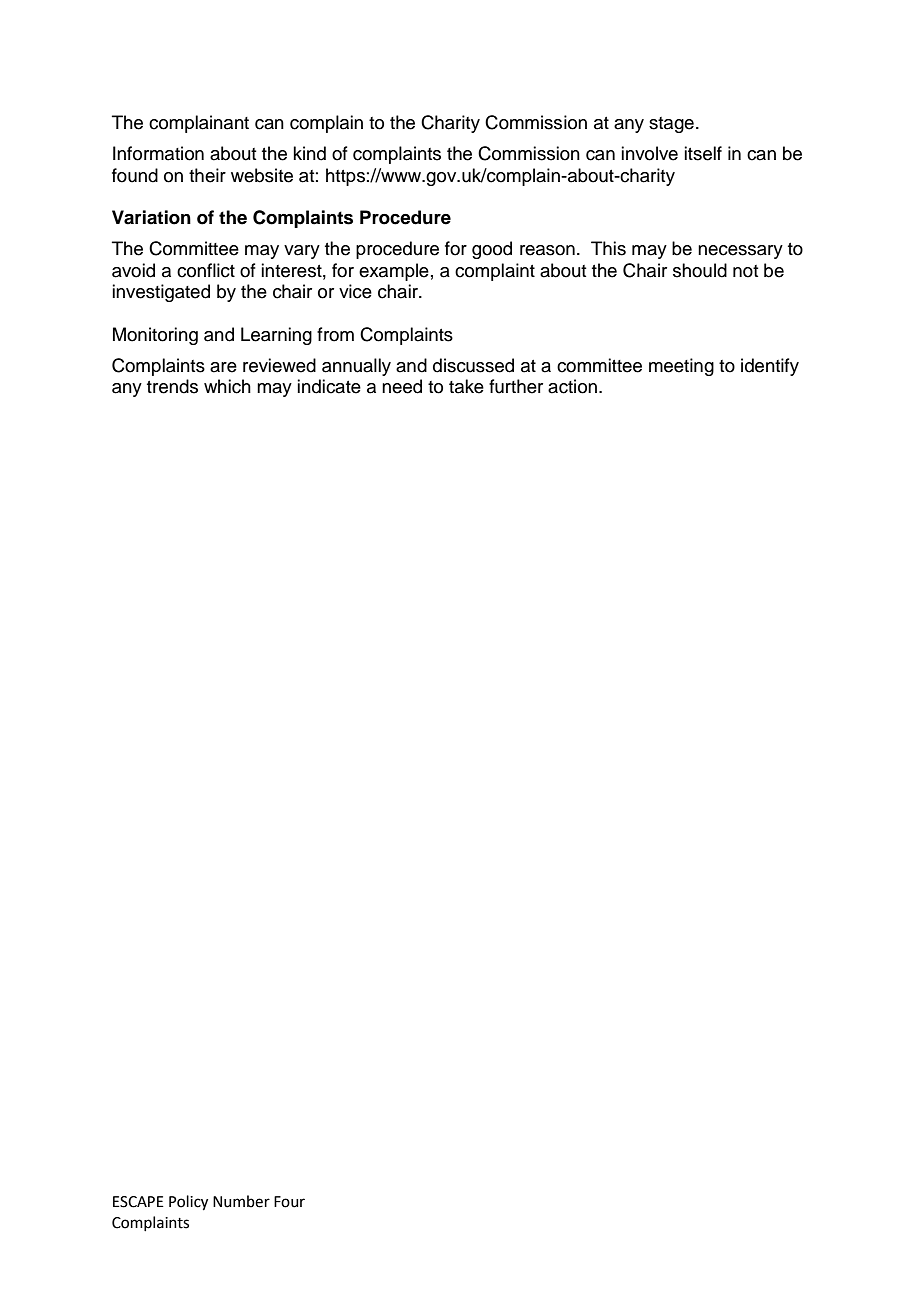 The height and width of the document is (1308, 924). Describe the element at coordinates (703, 153) in the document. I see `itself` at that location.
